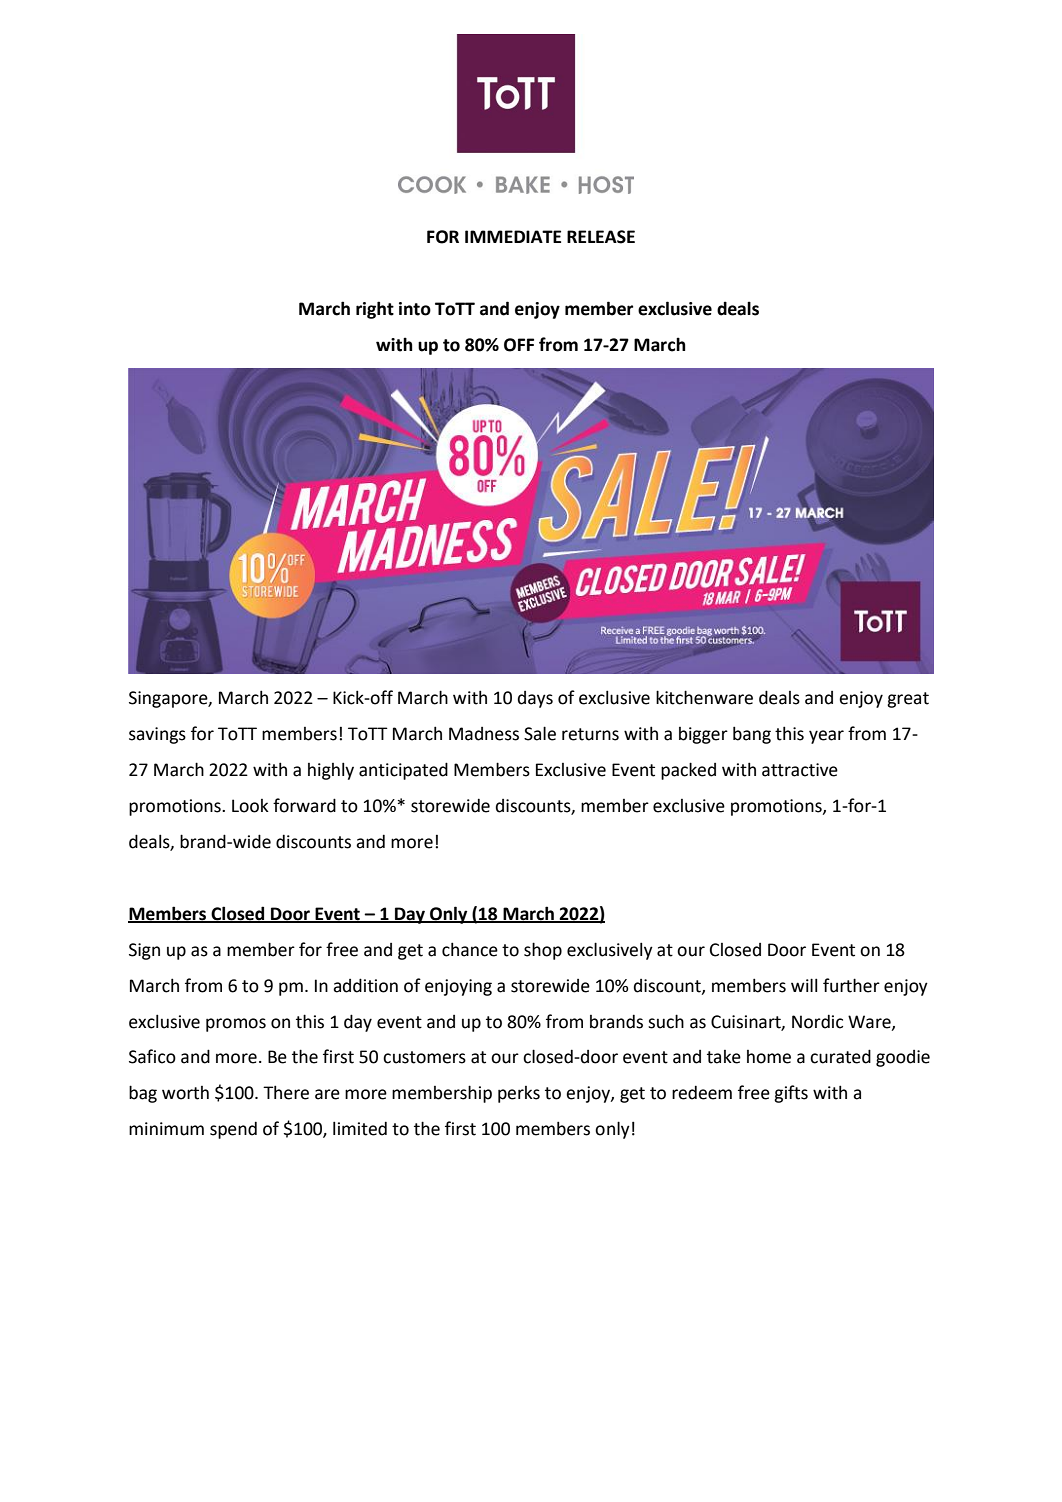 The height and width of the screenshot is (1502, 1062). I want to click on right, so click(375, 310).
